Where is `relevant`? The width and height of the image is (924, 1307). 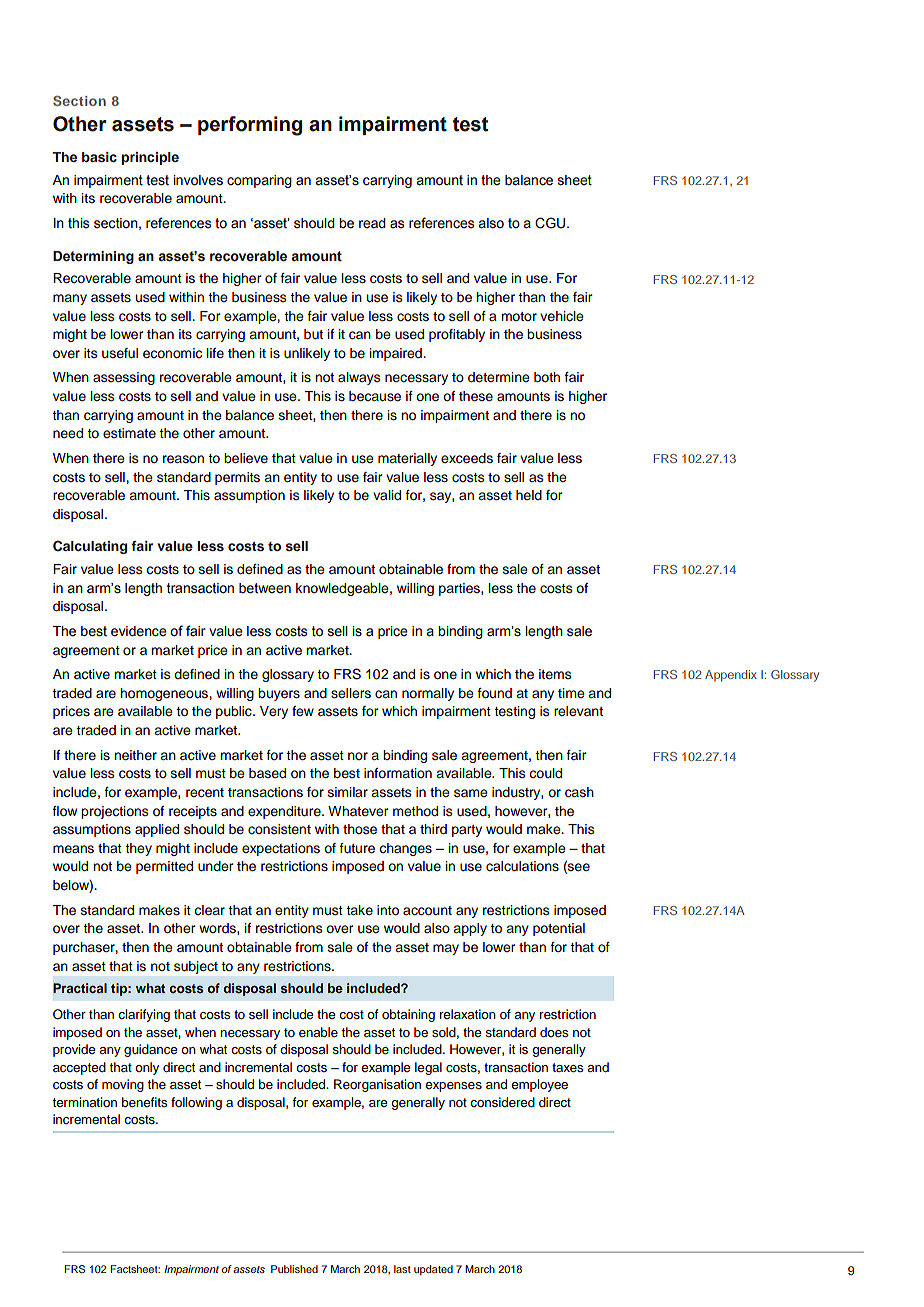
relevant is located at coordinates (578, 711).
